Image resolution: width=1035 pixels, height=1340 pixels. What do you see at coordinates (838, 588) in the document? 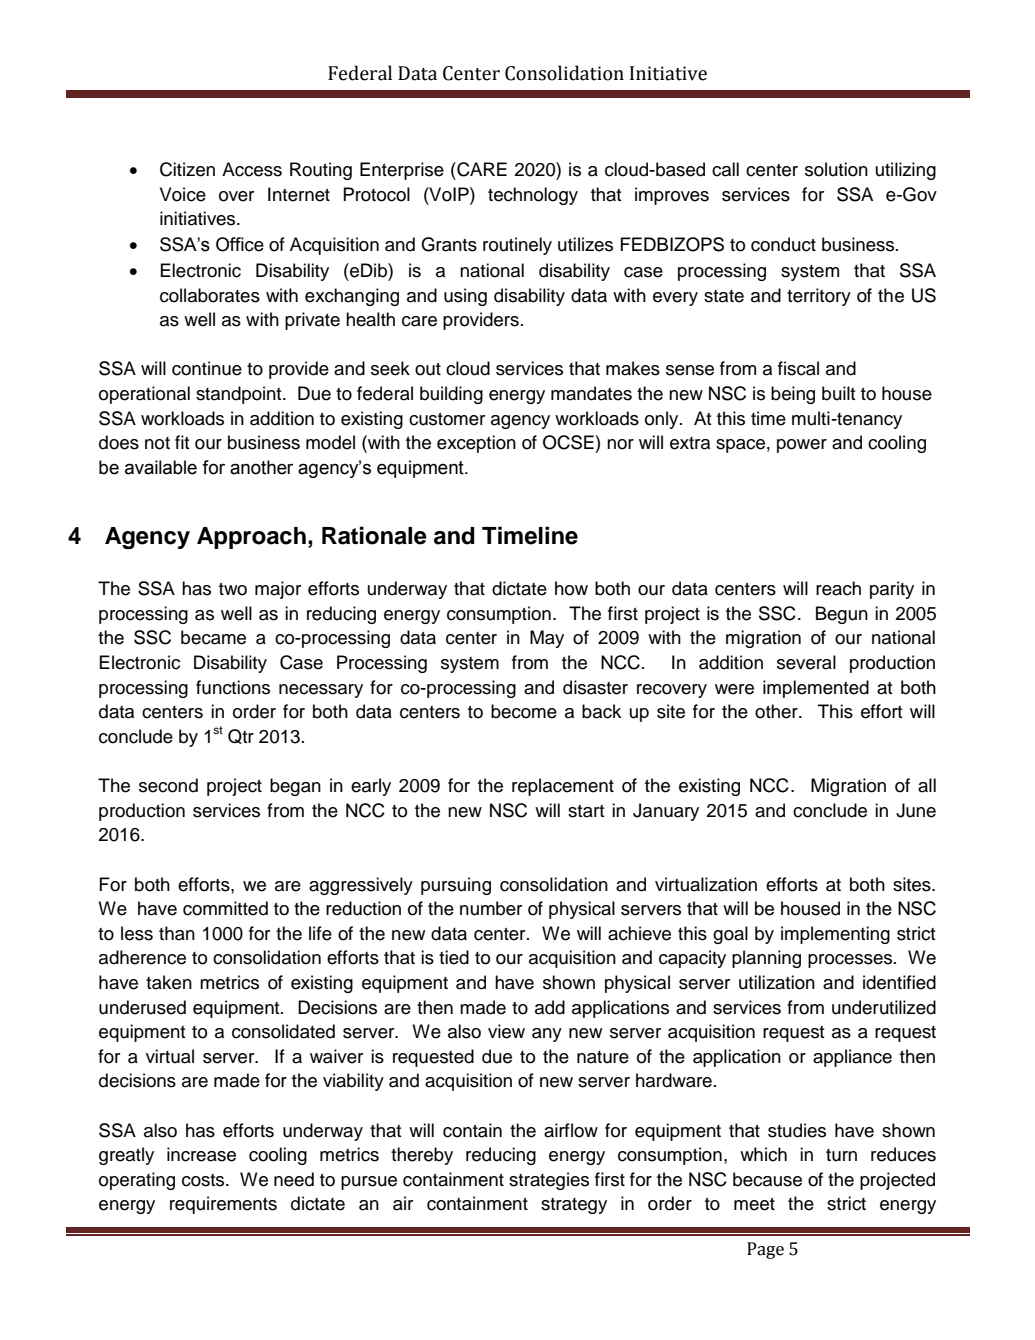
I see `reach` at bounding box center [838, 588].
